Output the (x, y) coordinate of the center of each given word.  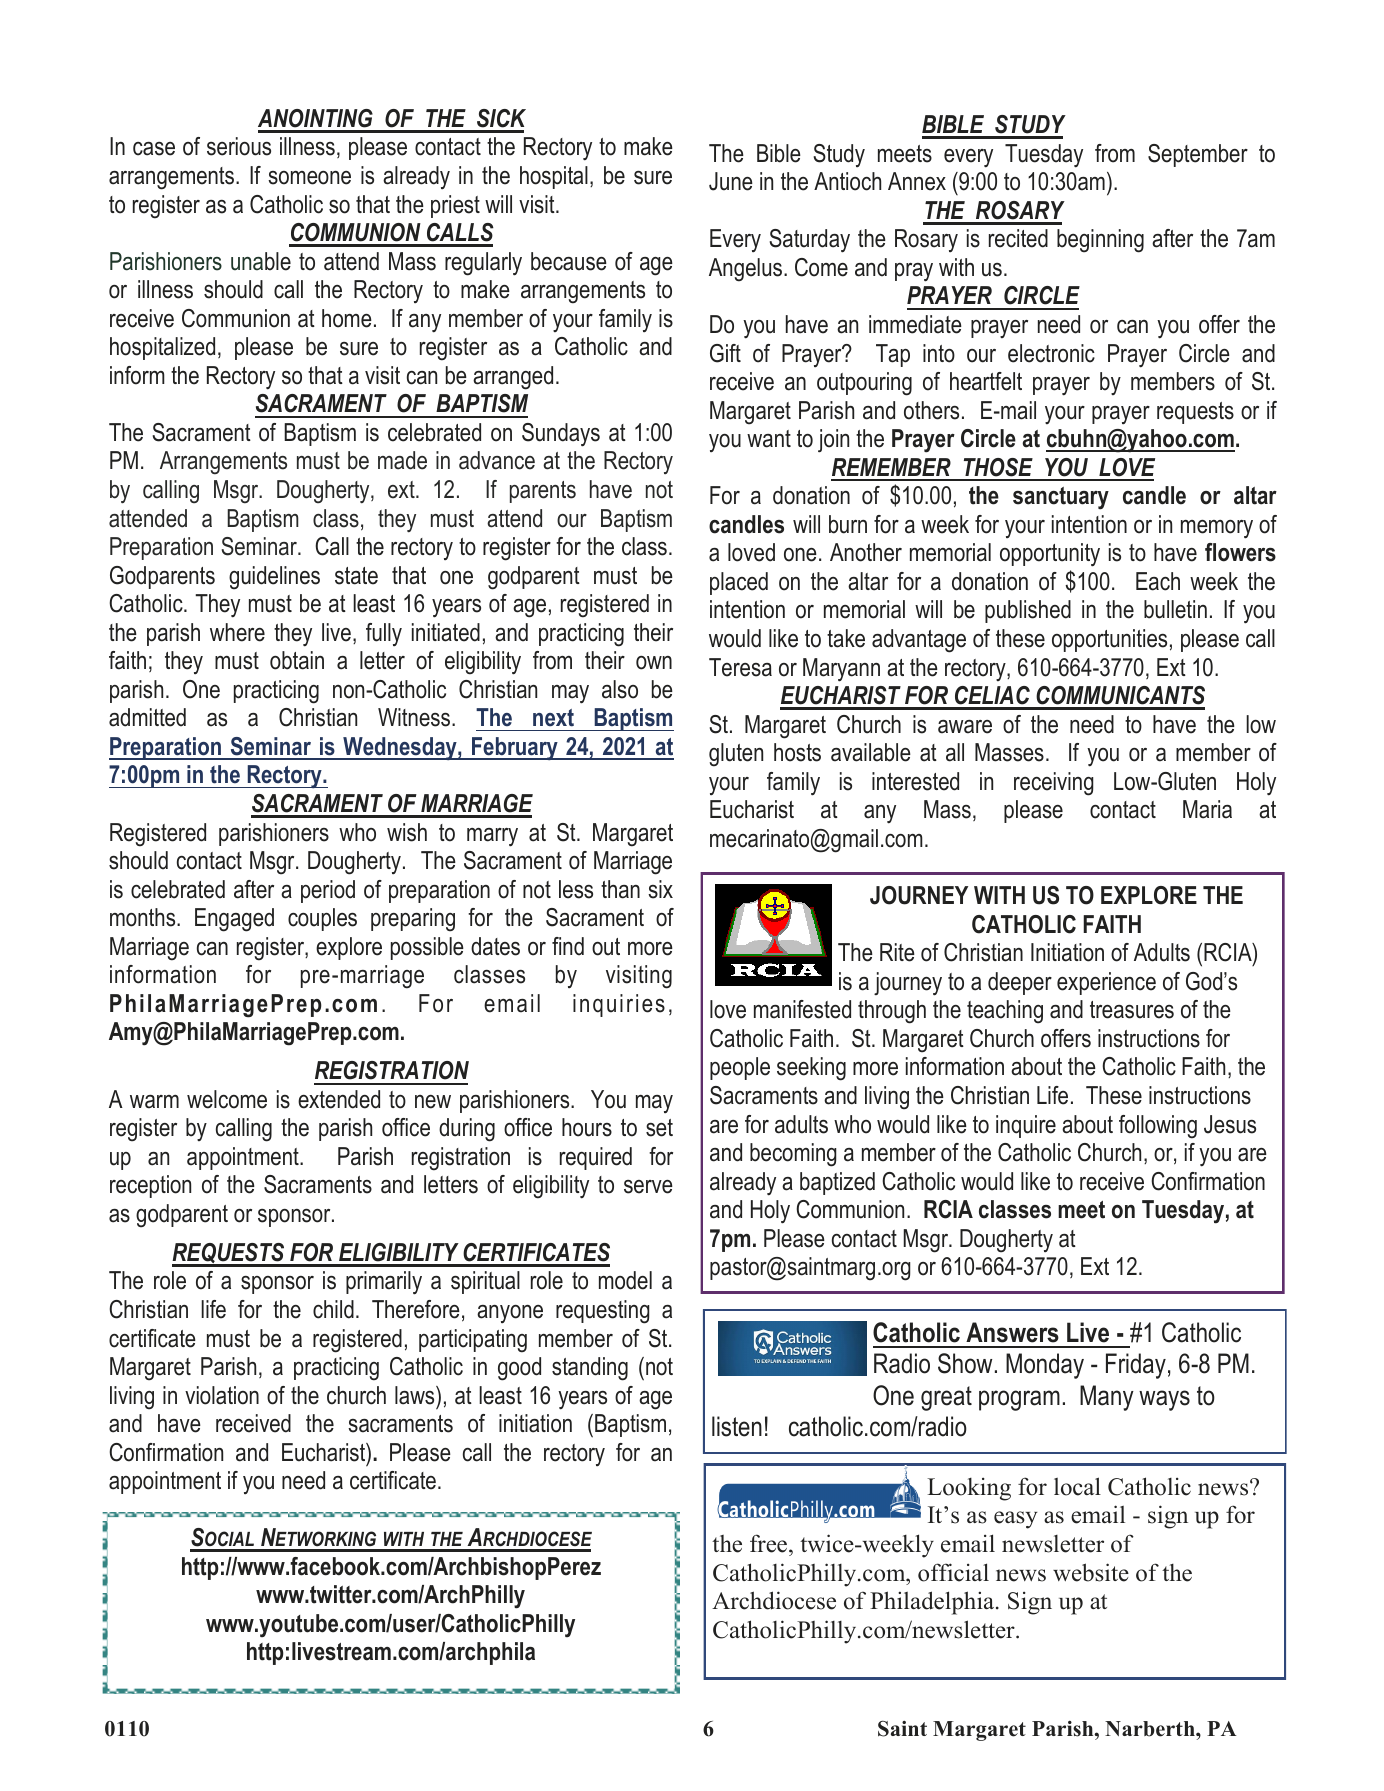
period (328, 891)
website (1091, 1572)
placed (739, 583)
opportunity (1050, 555)
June (731, 181)
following (1158, 1127)
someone (309, 178)
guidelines (274, 578)
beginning (1100, 241)
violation (222, 1395)
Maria (1207, 809)
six (660, 889)
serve (648, 1187)
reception (150, 1186)
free (770, 1543)
